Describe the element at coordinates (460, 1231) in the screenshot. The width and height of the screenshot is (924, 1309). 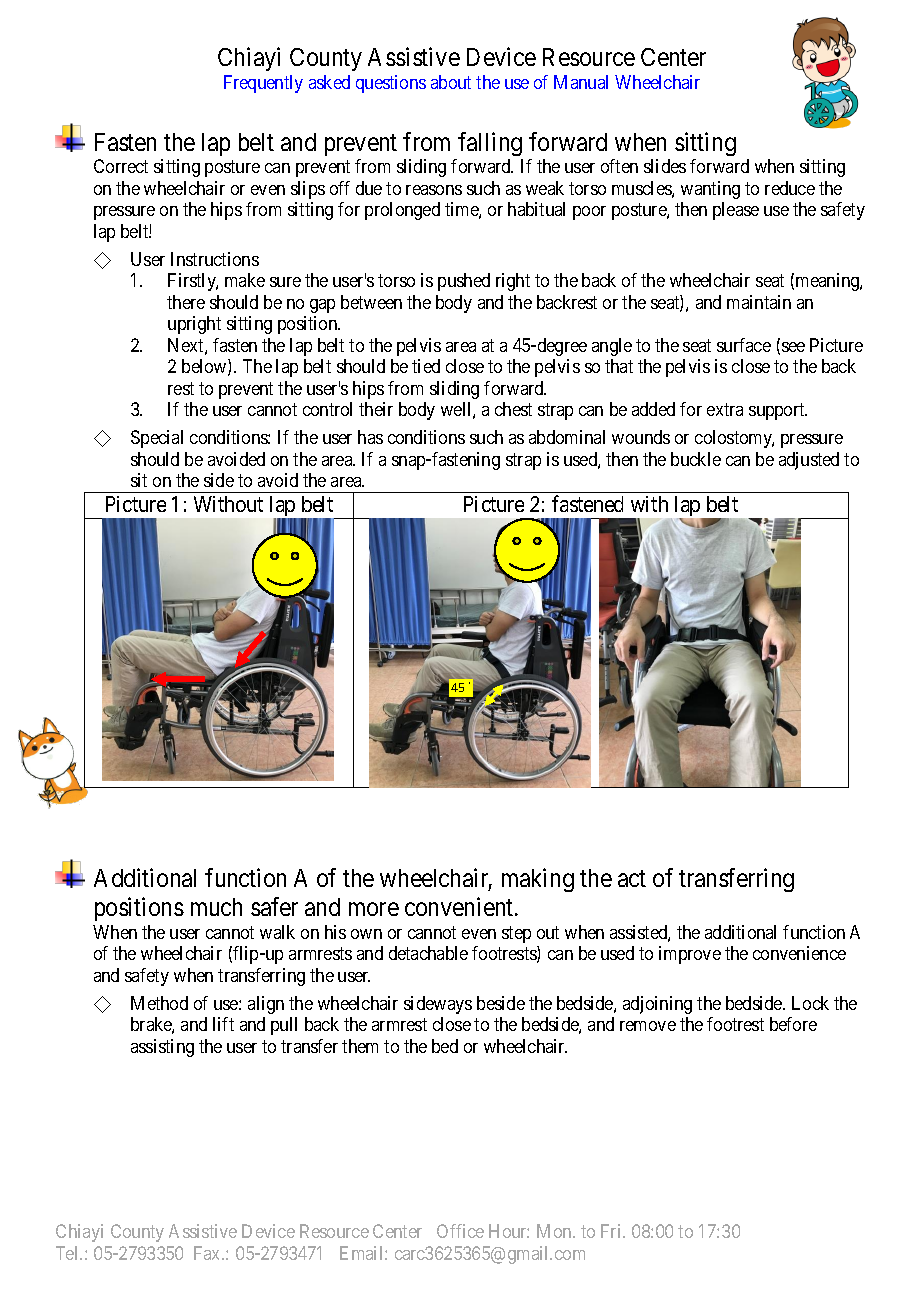
I see `Office` at that location.
